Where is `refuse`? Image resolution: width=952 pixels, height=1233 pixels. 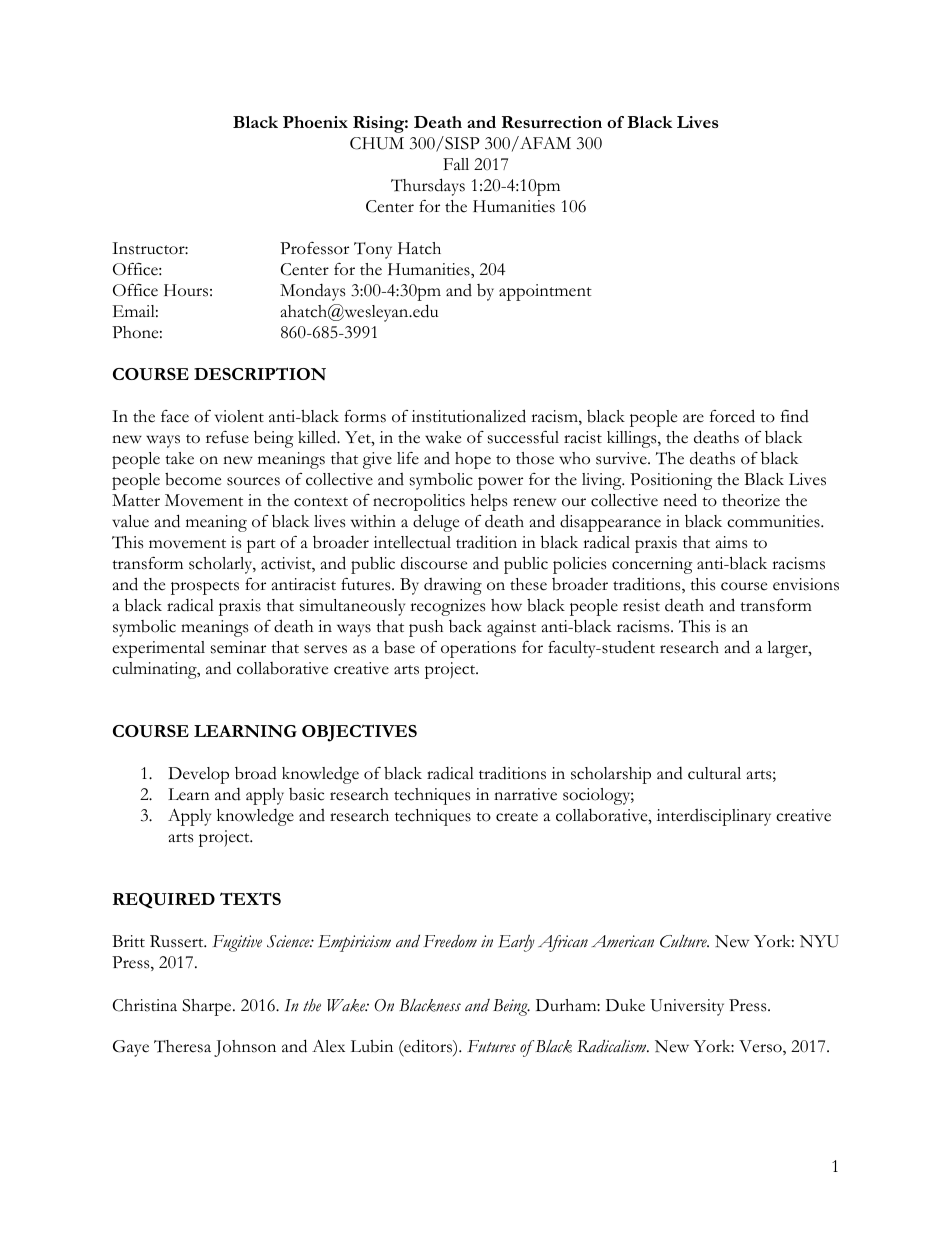 refuse is located at coordinates (227, 437).
